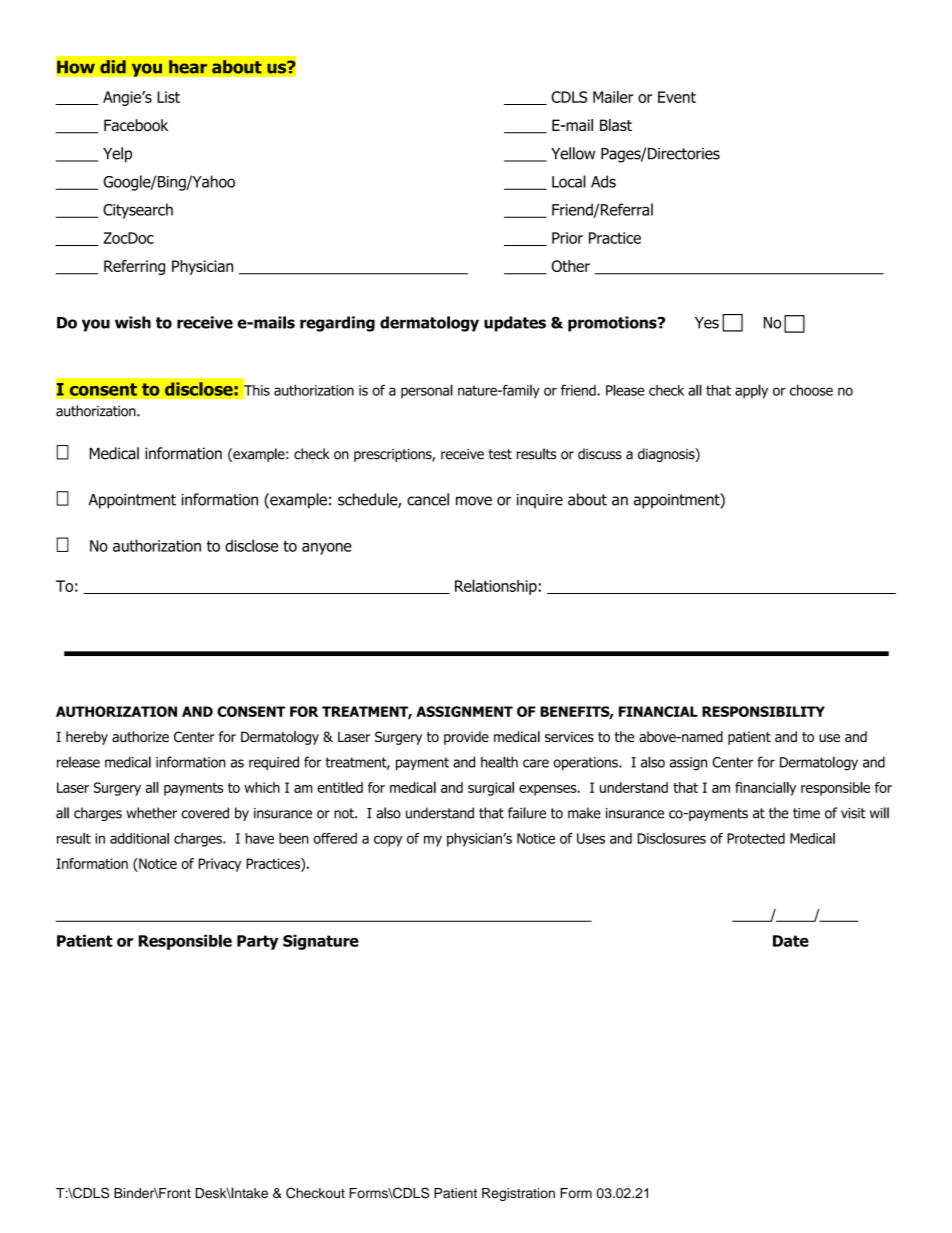 Image resolution: width=952 pixels, height=1233 pixels. Describe the element at coordinates (573, 153) in the screenshot. I see `Yellow` at that location.
